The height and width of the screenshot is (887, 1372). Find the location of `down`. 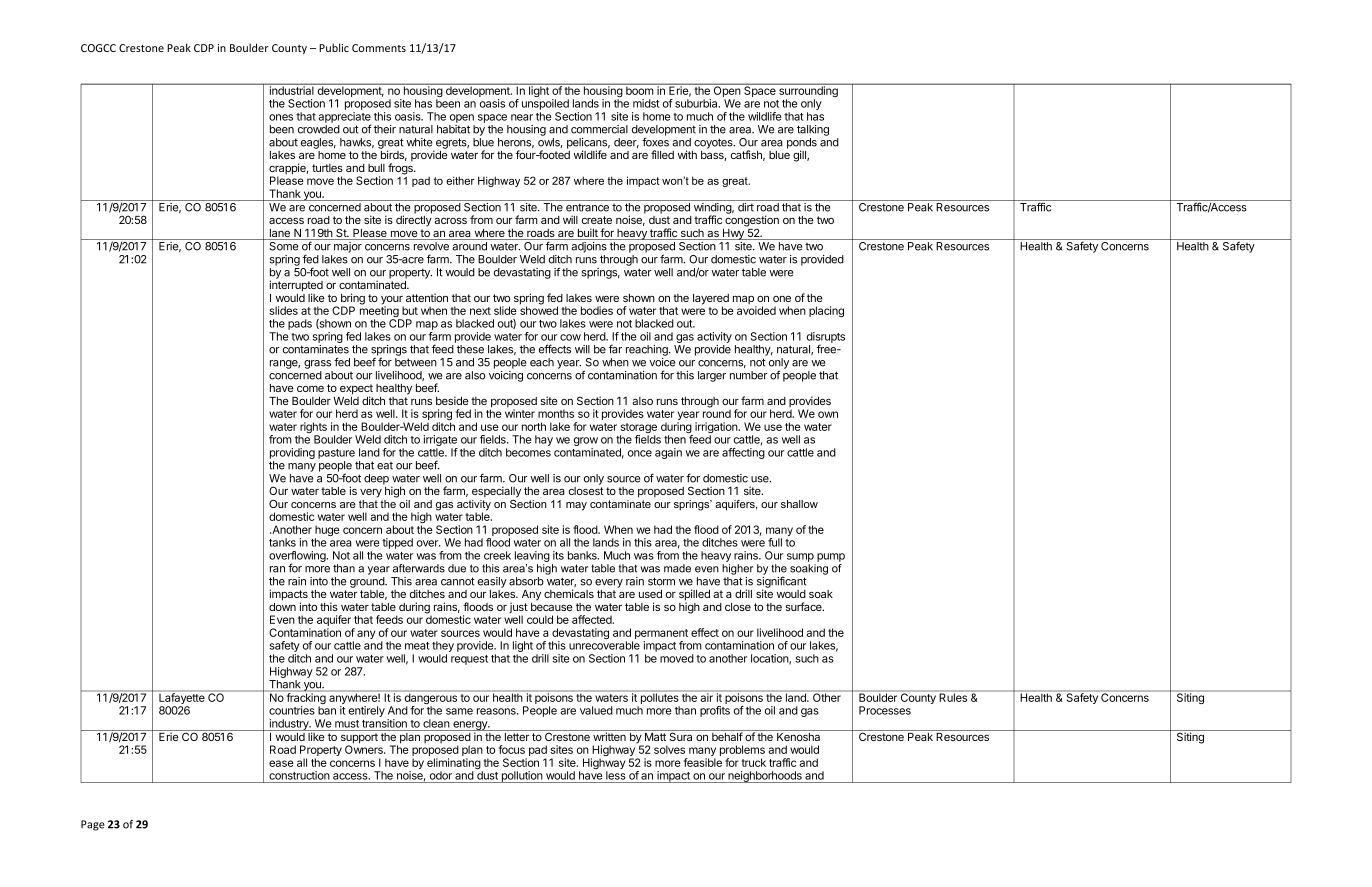

down is located at coordinates (282, 607).
